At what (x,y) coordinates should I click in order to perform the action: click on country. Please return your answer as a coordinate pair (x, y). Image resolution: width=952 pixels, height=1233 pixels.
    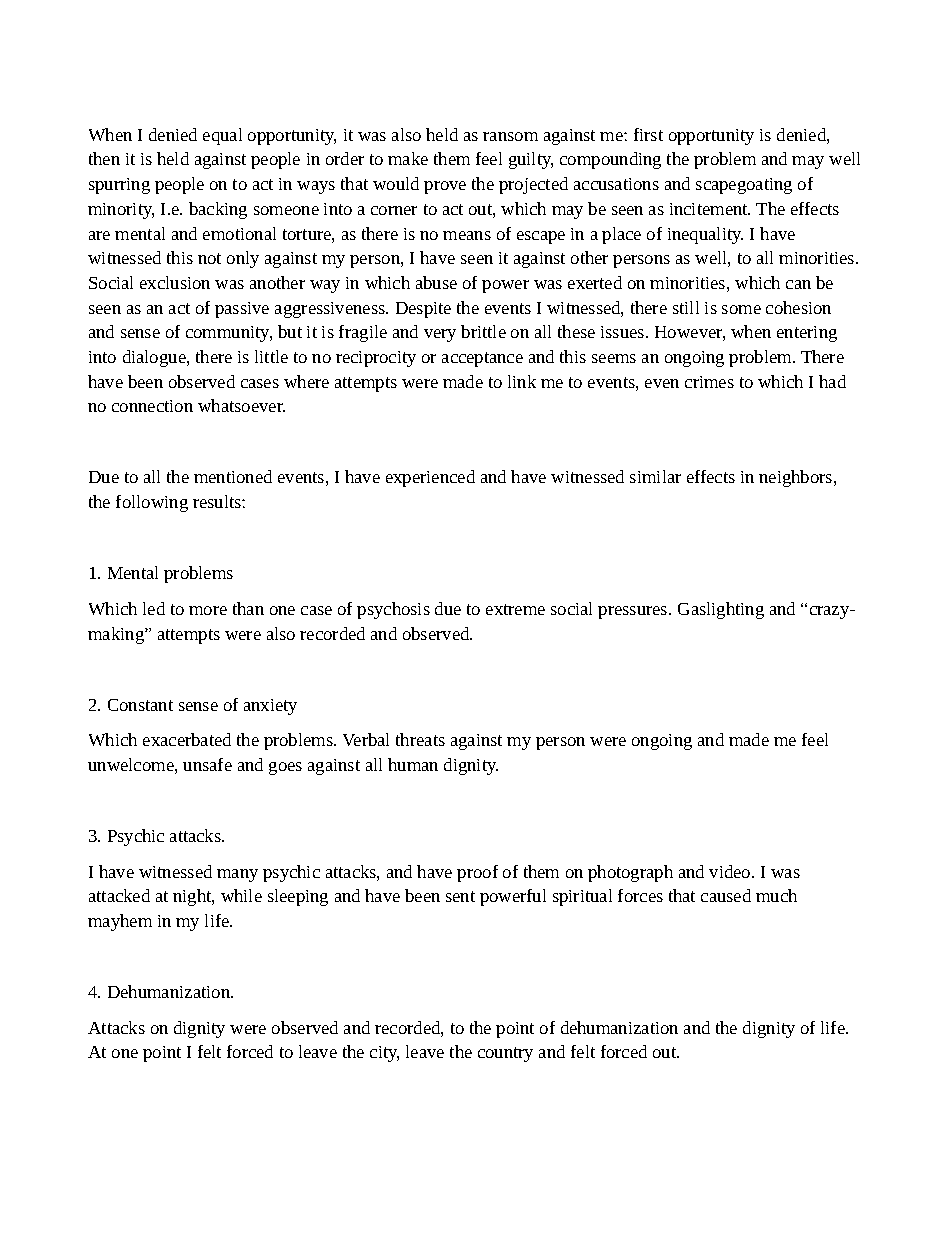
    Looking at the image, I should click on (505, 1054).
